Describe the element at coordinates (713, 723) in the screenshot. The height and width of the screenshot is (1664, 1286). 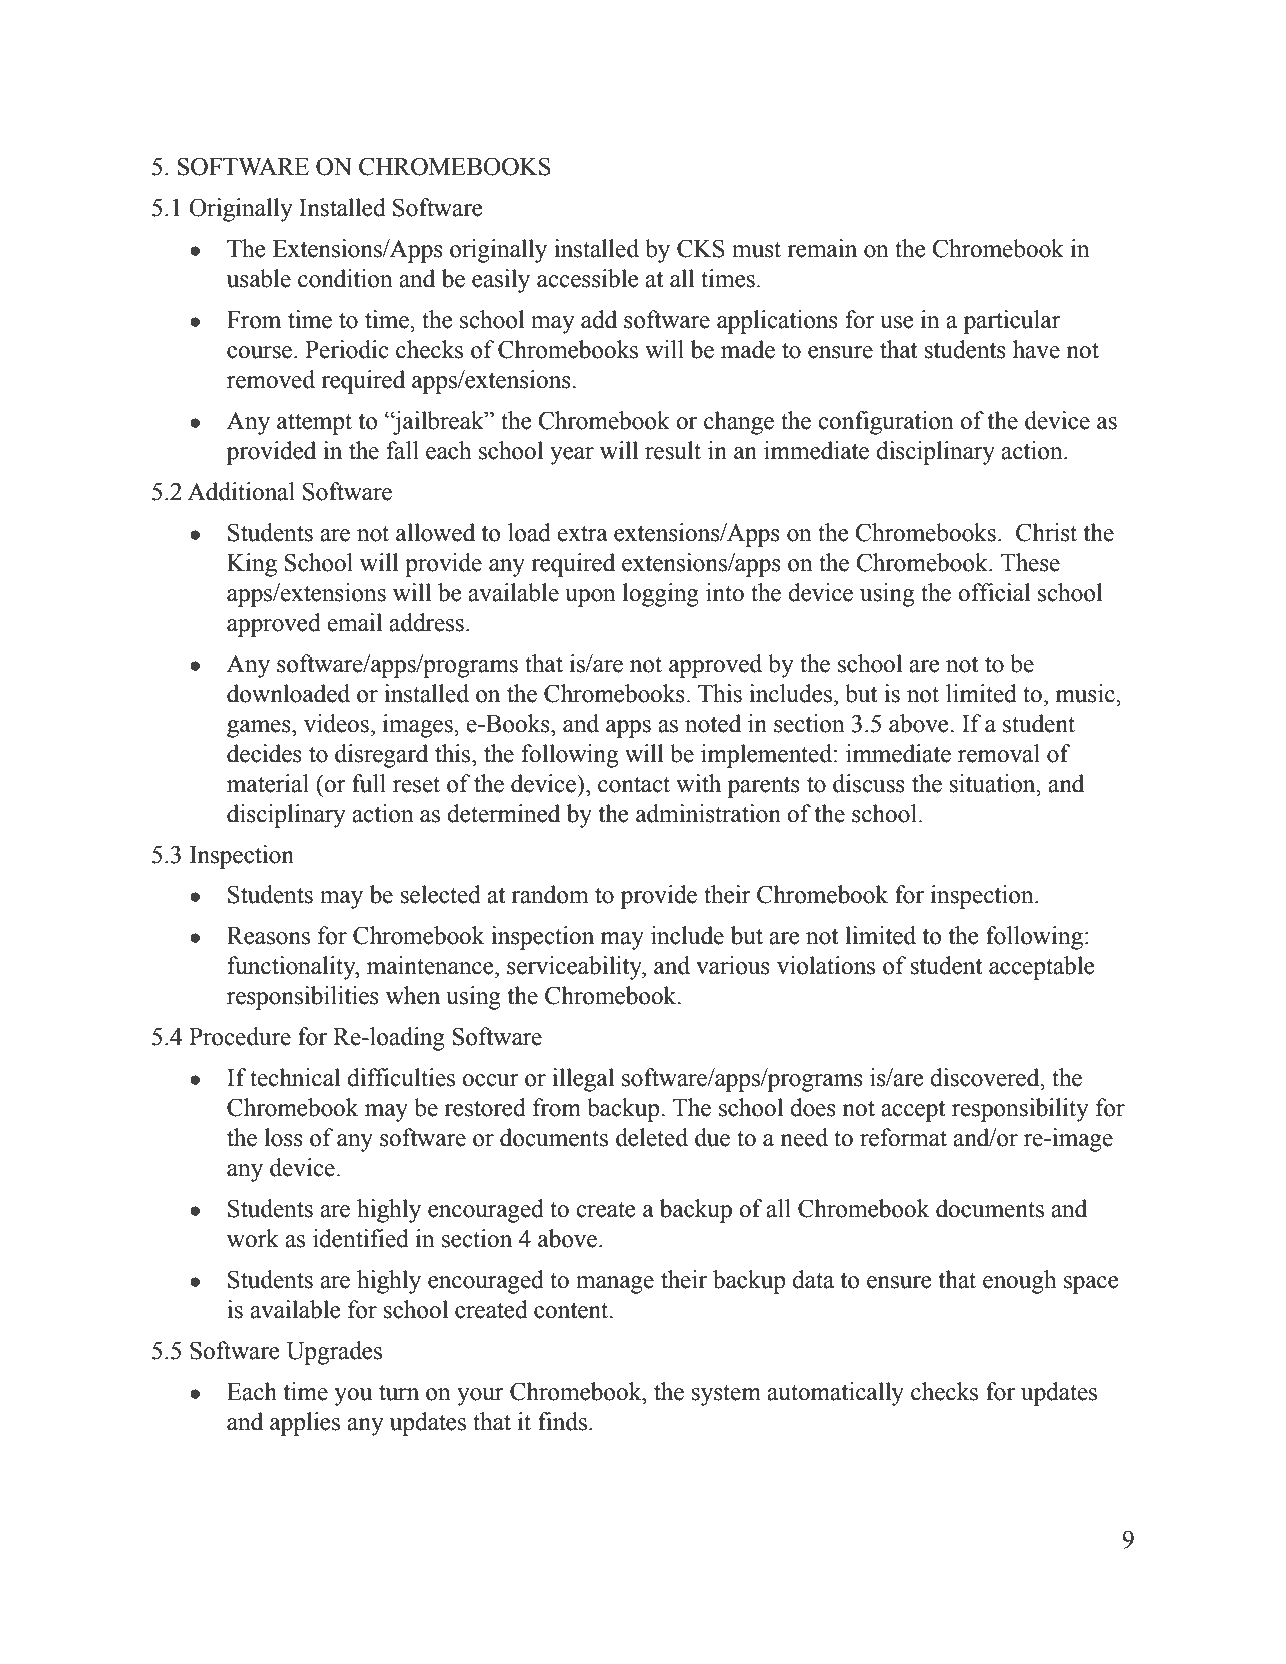
I see `noted` at that location.
